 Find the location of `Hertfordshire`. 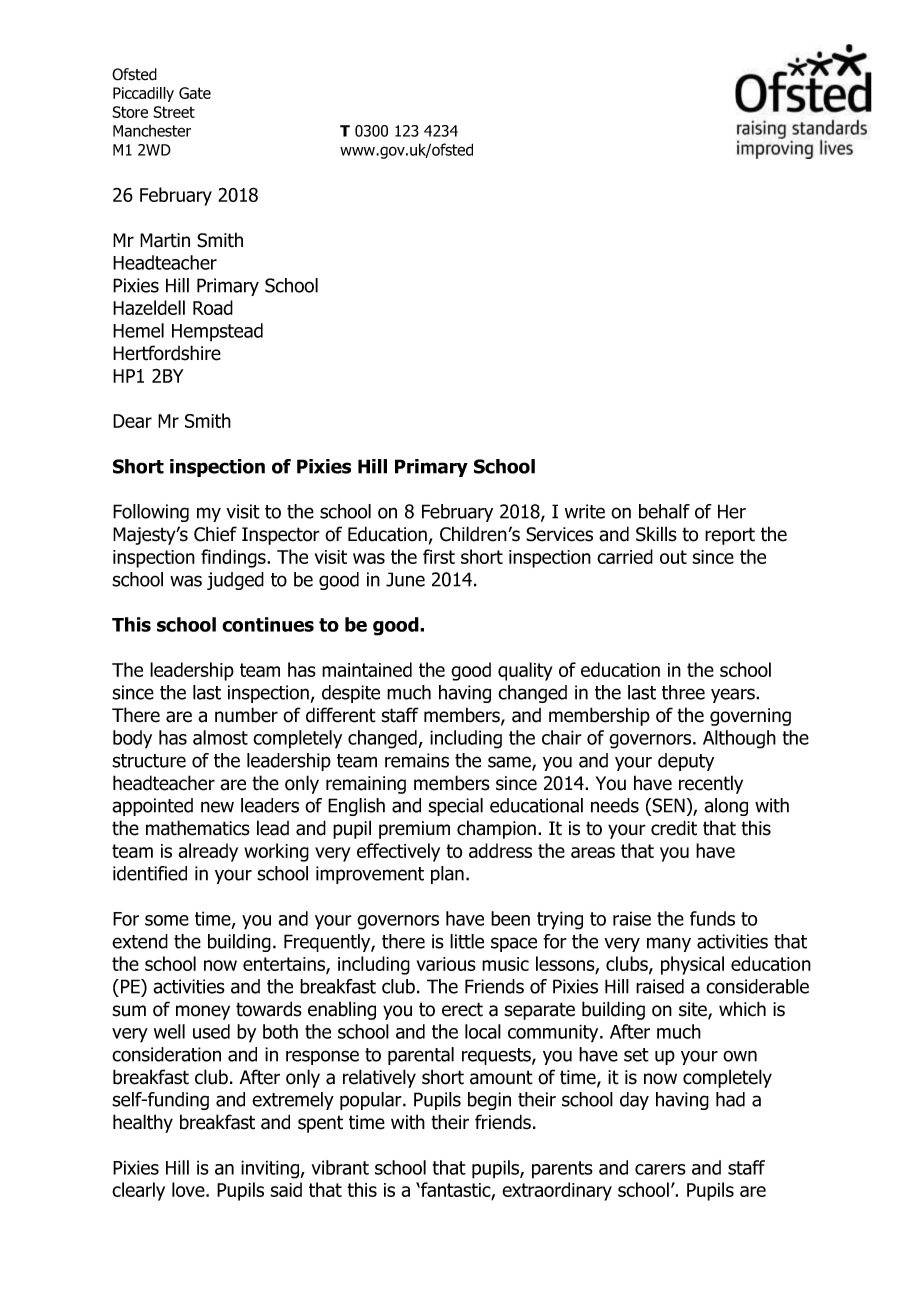

Hertfordshire is located at coordinates (167, 353).
